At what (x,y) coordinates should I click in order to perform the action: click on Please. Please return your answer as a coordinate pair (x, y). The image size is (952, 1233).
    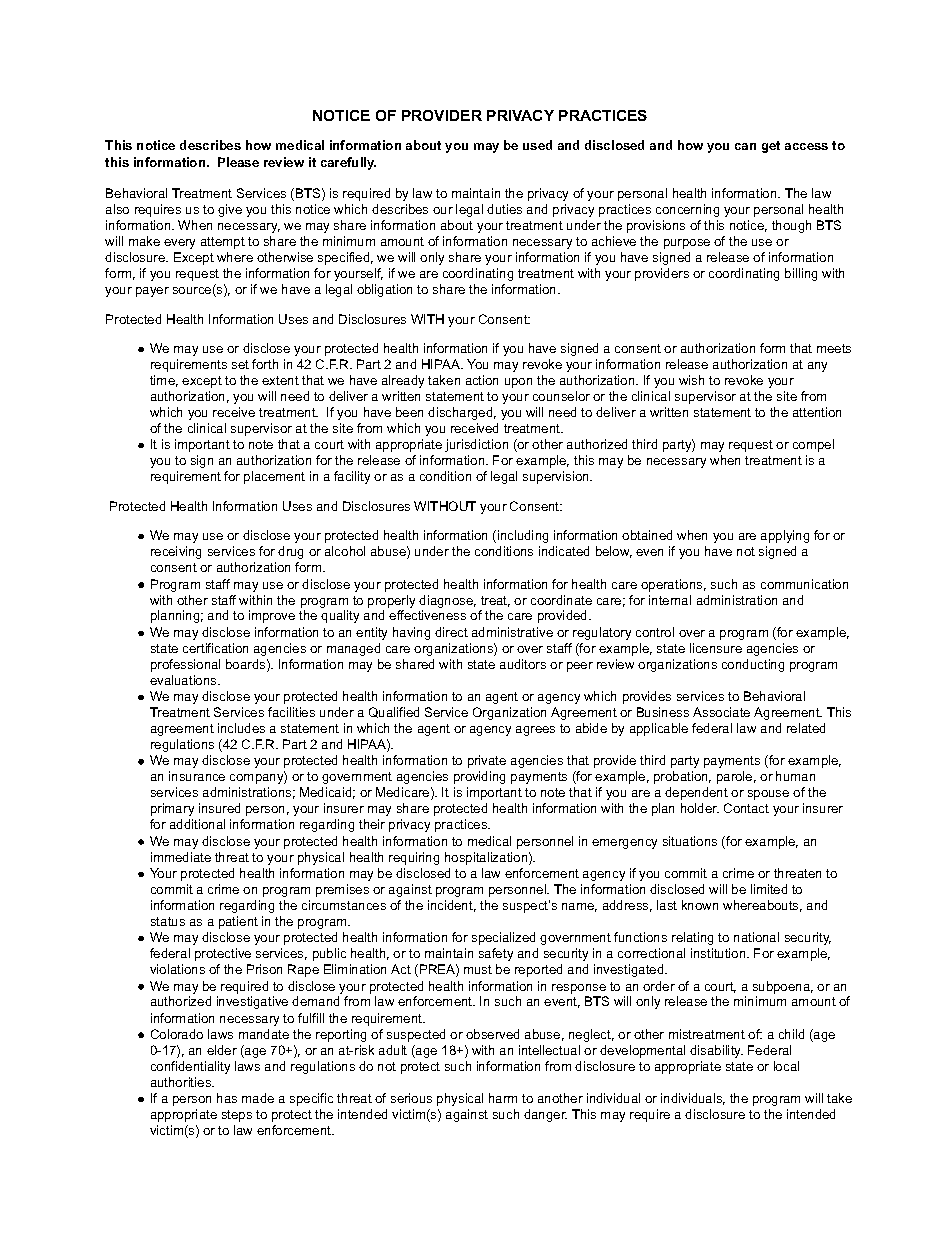
    Looking at the image, I should click on (238, 162).
